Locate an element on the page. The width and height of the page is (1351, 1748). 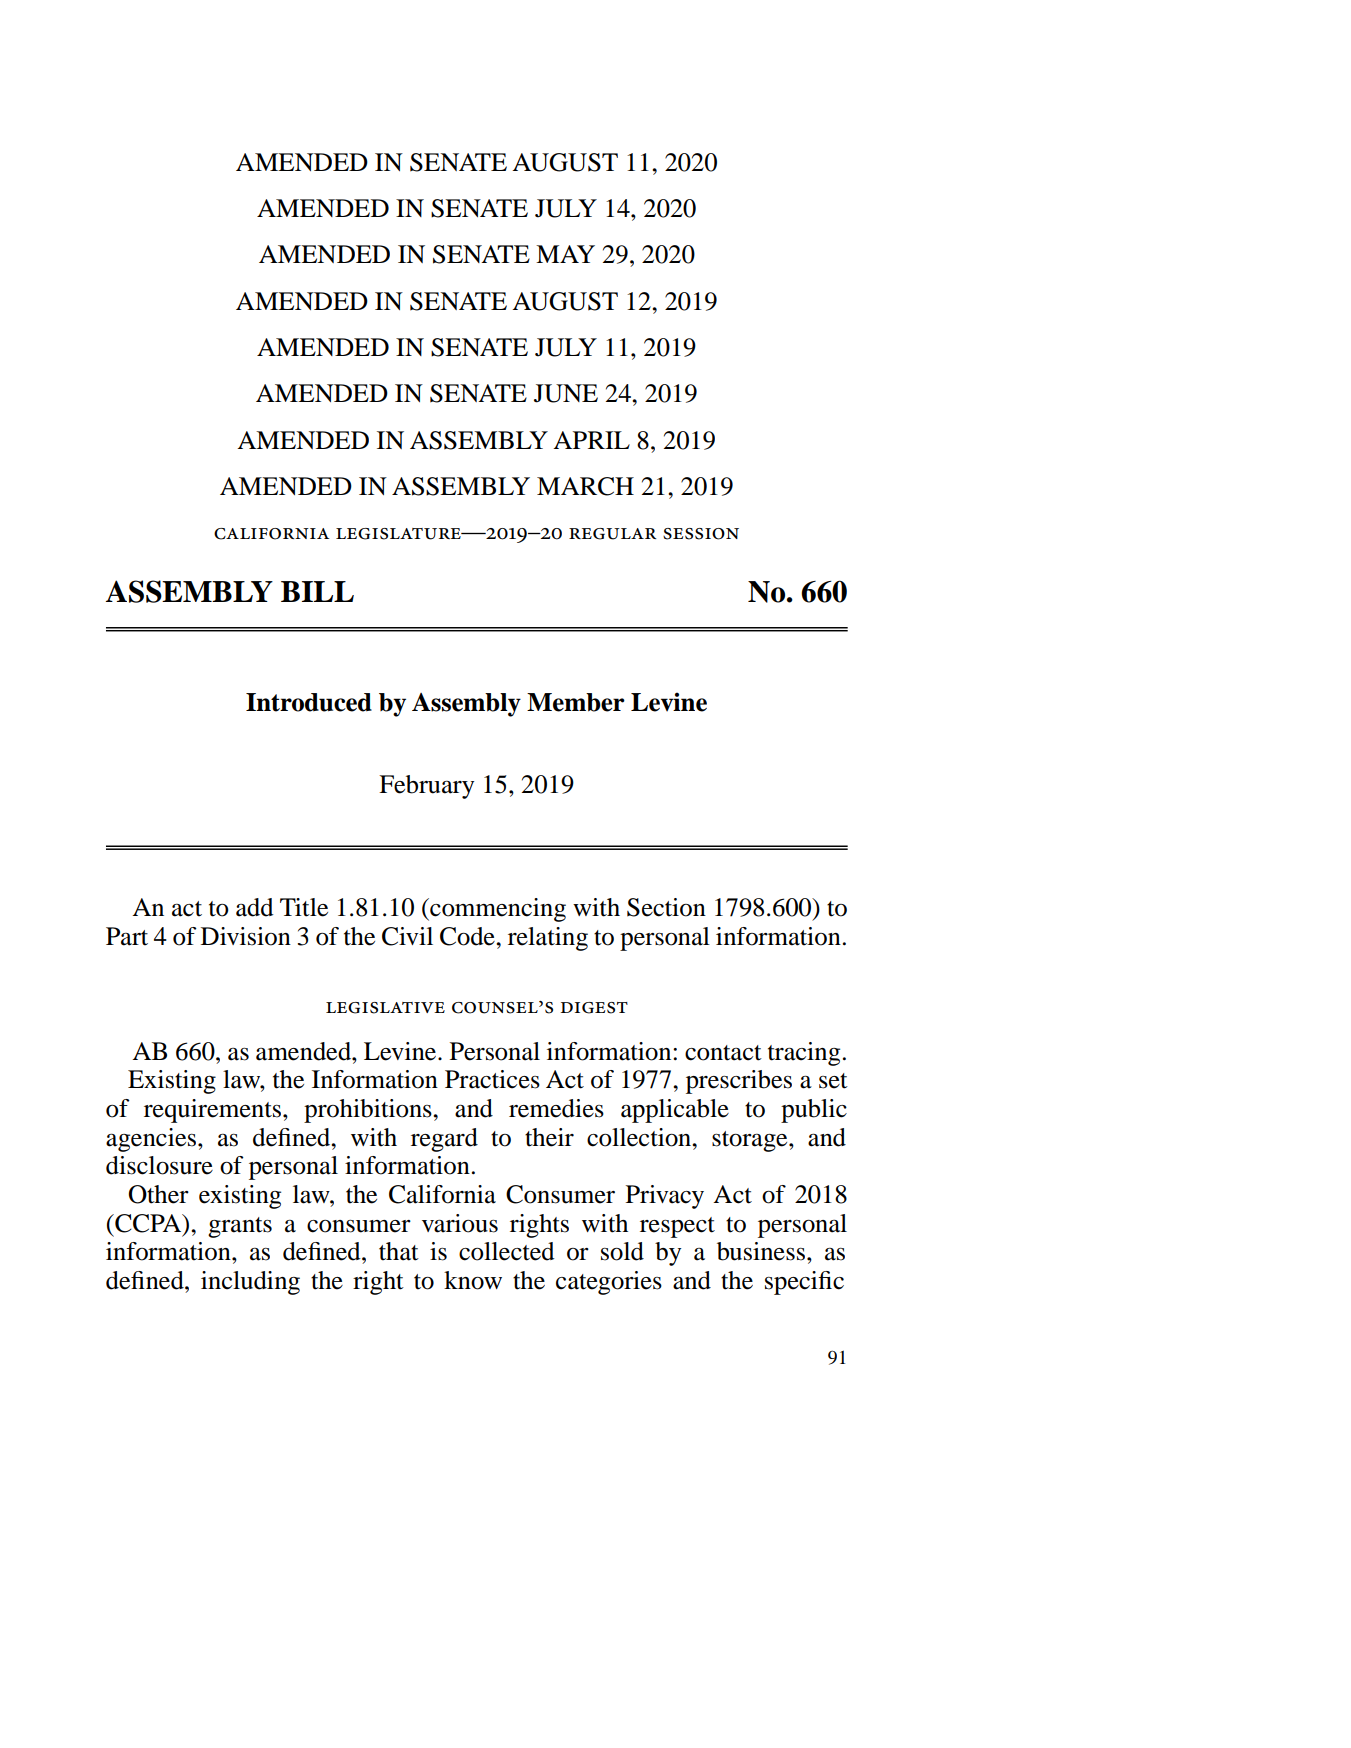
BILL is located at coordinates (317, 591).
